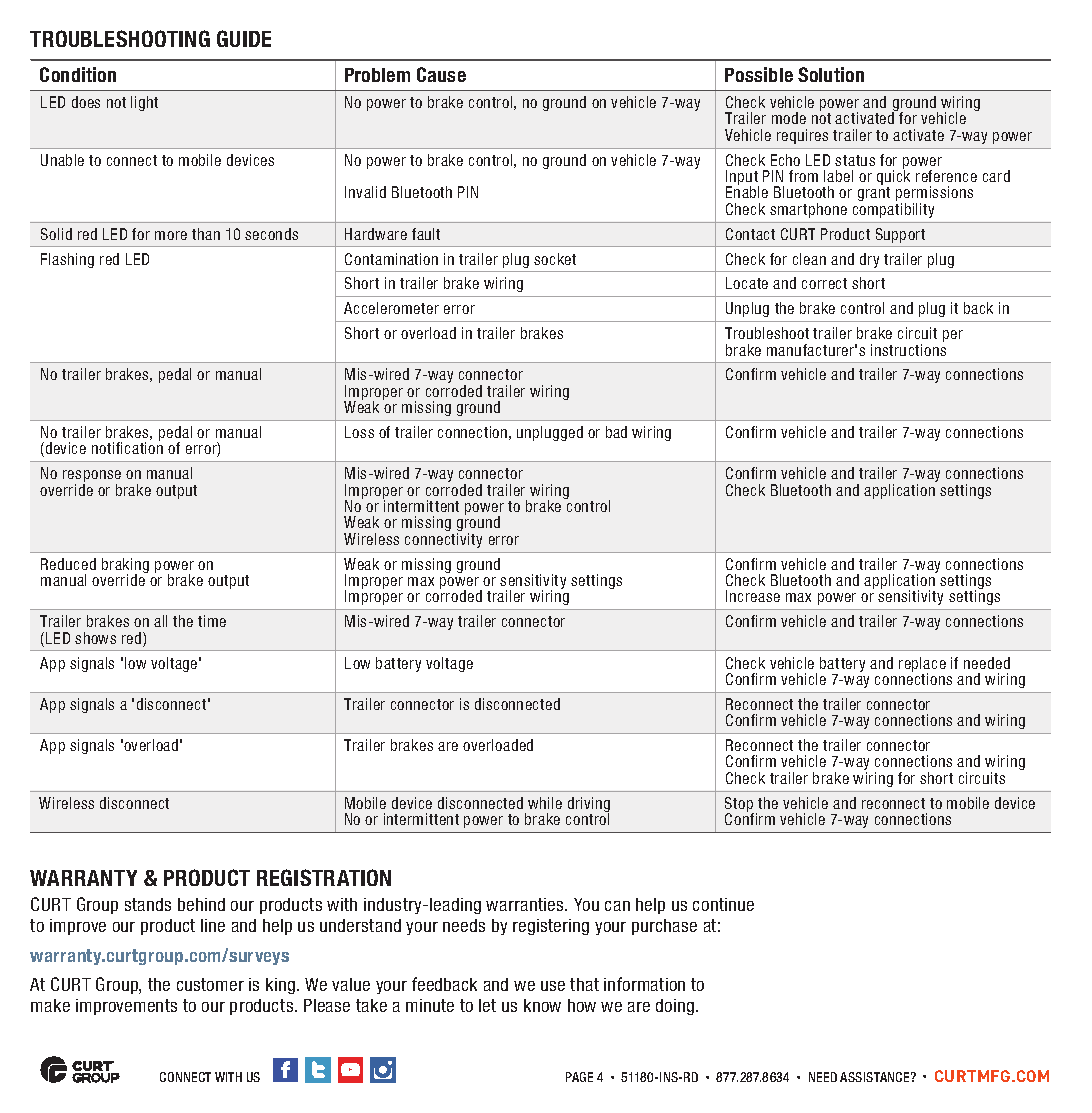 This image has height=1113, width=1092. I want to click on know, so click(542, 1005).
